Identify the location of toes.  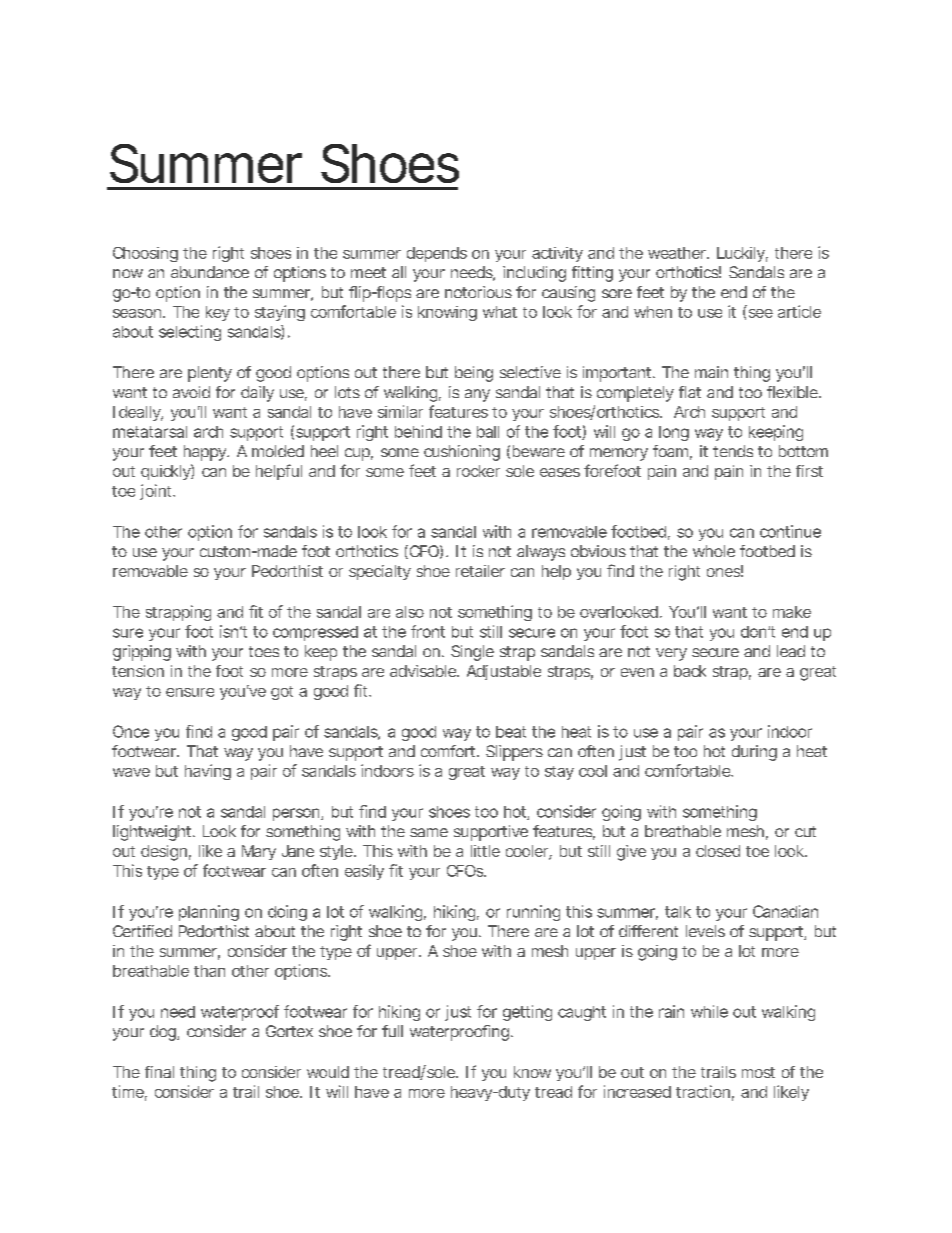
(264, 651).
